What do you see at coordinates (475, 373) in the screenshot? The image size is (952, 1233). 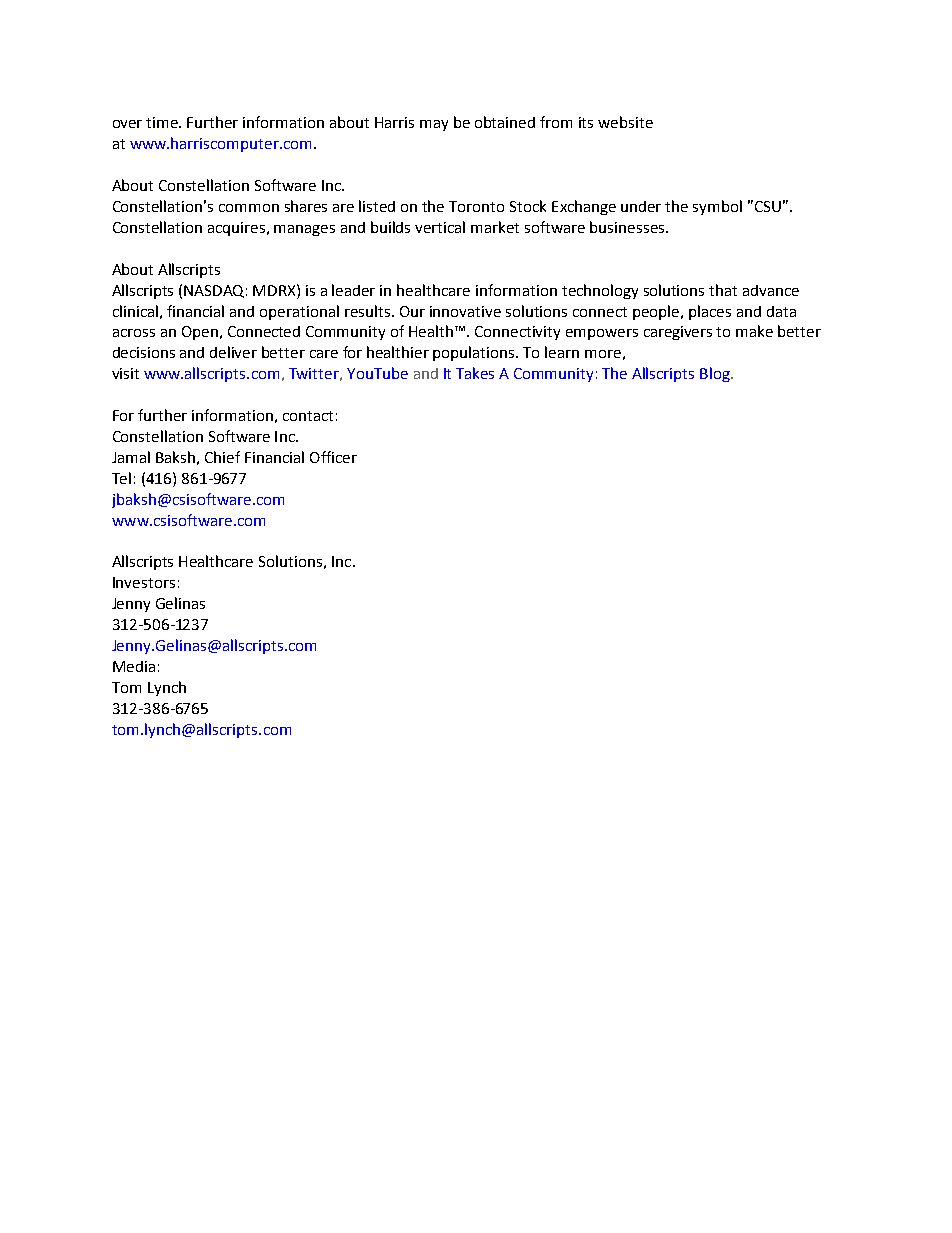 I see `Takes` at bounding box center [475, 373].
